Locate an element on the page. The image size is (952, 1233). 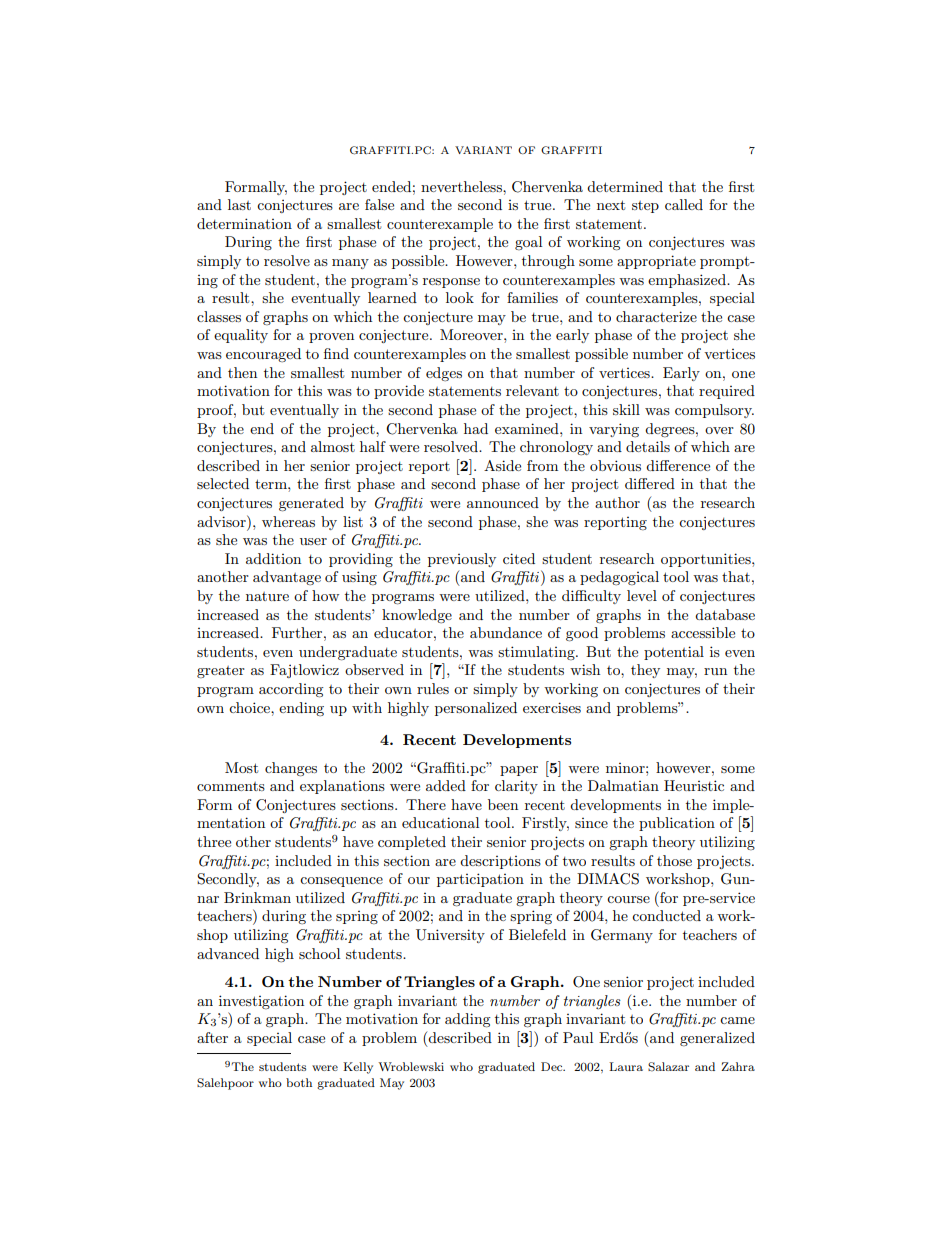
both is located at coordinates (299, 1082).
